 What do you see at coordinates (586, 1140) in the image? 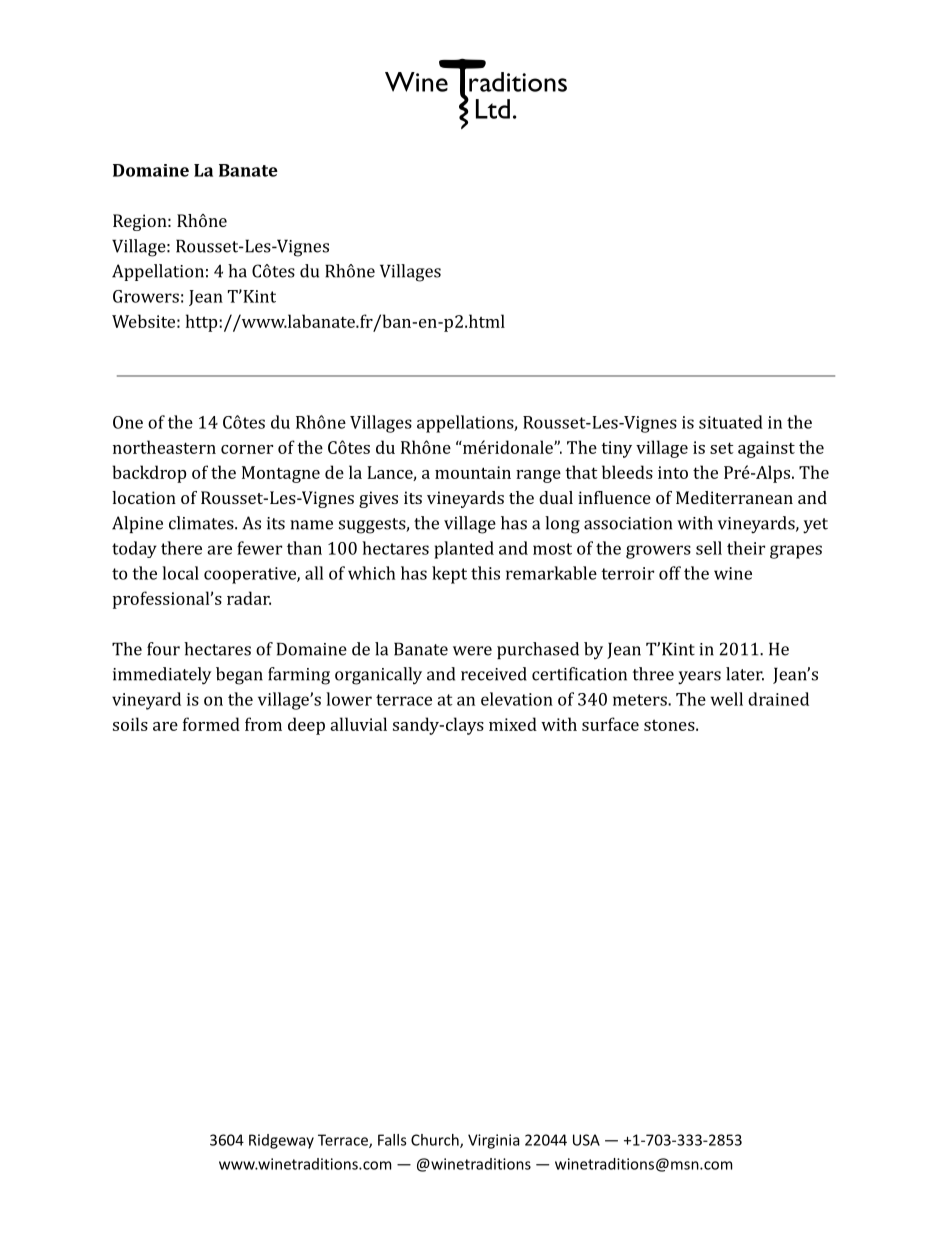
I see `USA` at bounding box center [586, 1140].
